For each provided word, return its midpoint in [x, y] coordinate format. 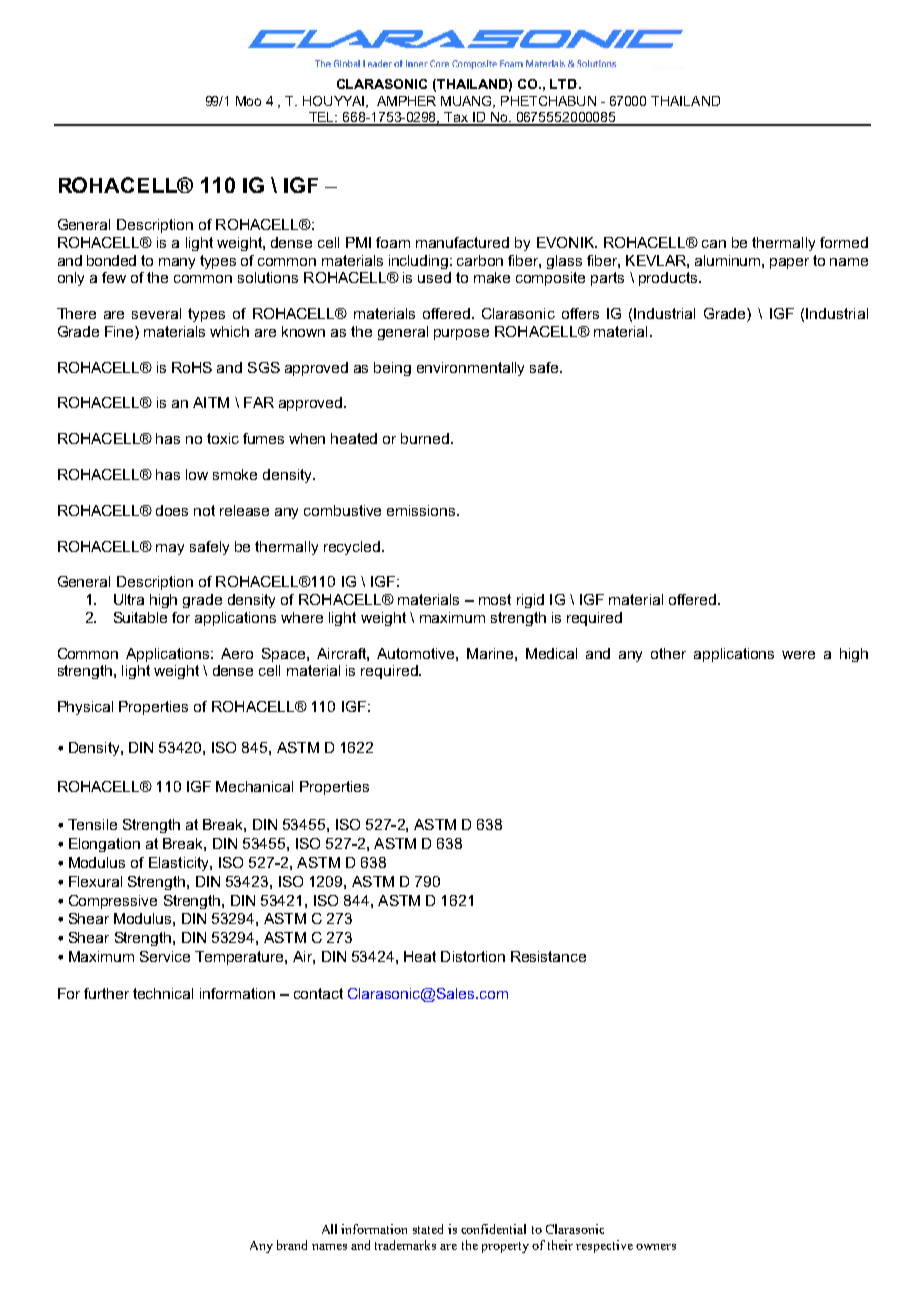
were [798, 655]
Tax [457, 118]
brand [292, 1245]
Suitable [140, 617]
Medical [551, 653]
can [714, 244]
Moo [248, 101]
